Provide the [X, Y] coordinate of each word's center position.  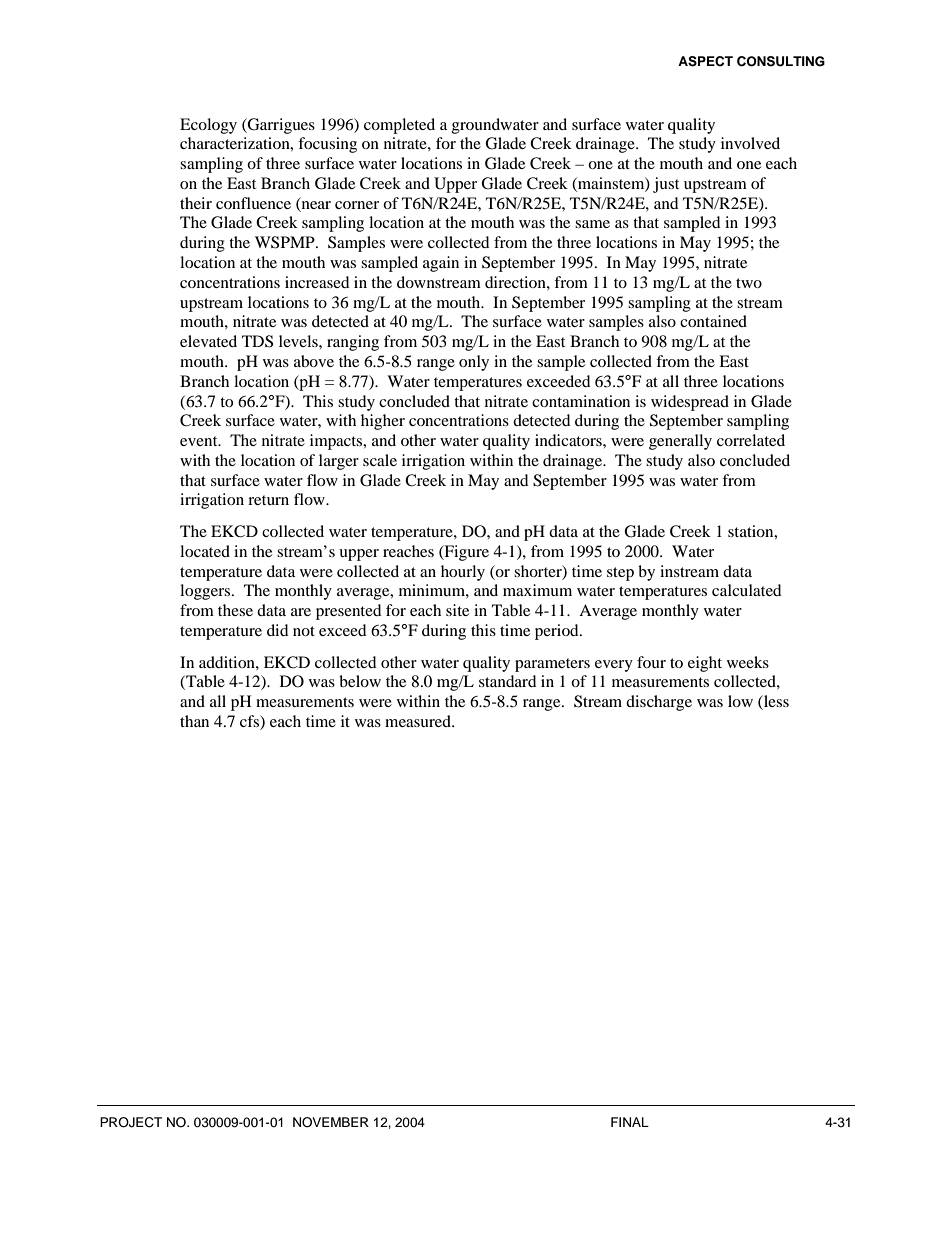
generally [680, 442]
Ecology [208, 126]
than [194, 721]
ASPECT [705, 61]
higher [383, 422]
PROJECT [131, 1122]
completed [399, 126]
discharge [659, 703]
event [200, 441]
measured [419, 721]
